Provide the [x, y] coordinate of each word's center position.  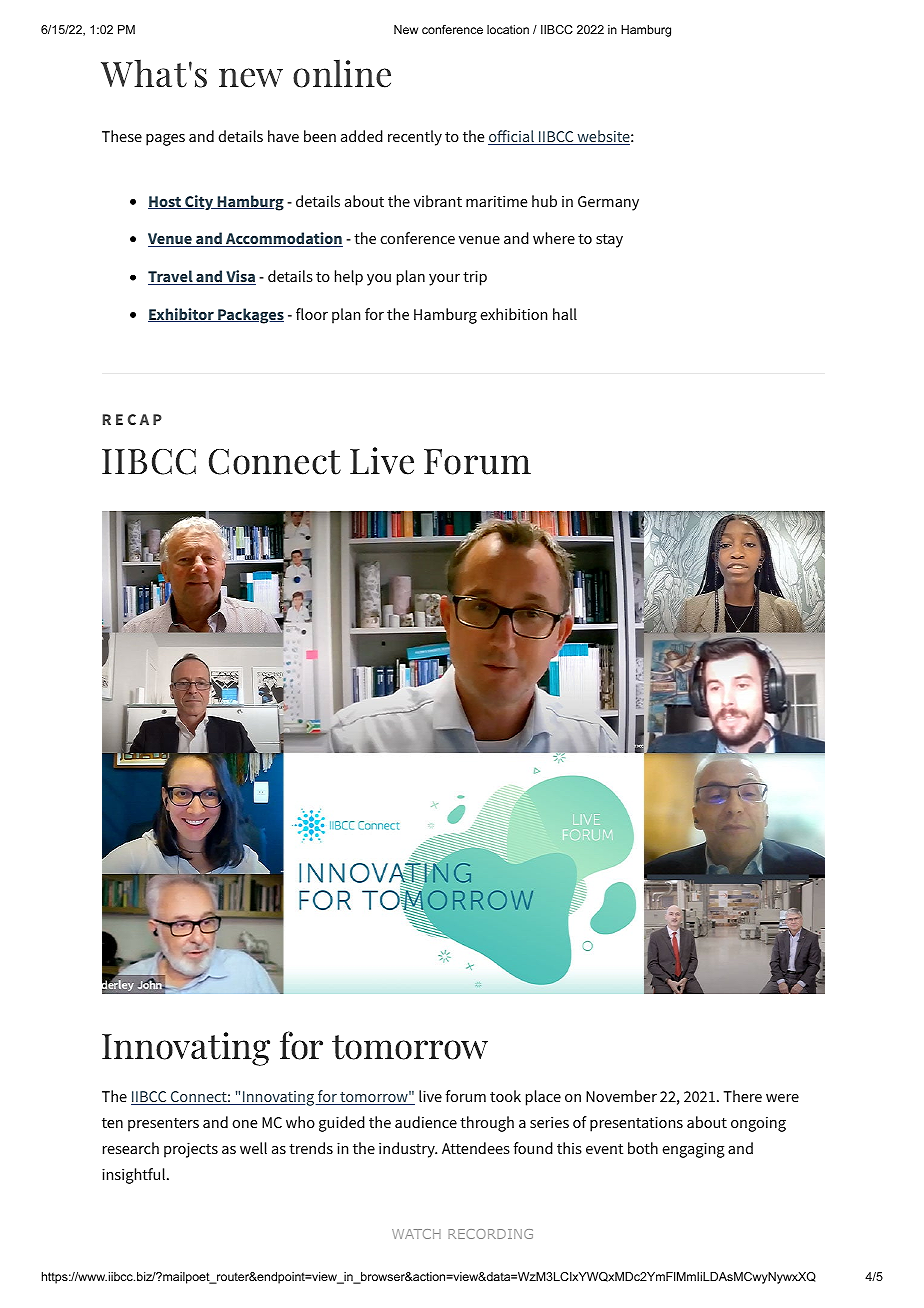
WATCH [416, 1234]
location [508, 29]
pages [165, 140]
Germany [608, 203]
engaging [693, 1150]
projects [191, 1150]
